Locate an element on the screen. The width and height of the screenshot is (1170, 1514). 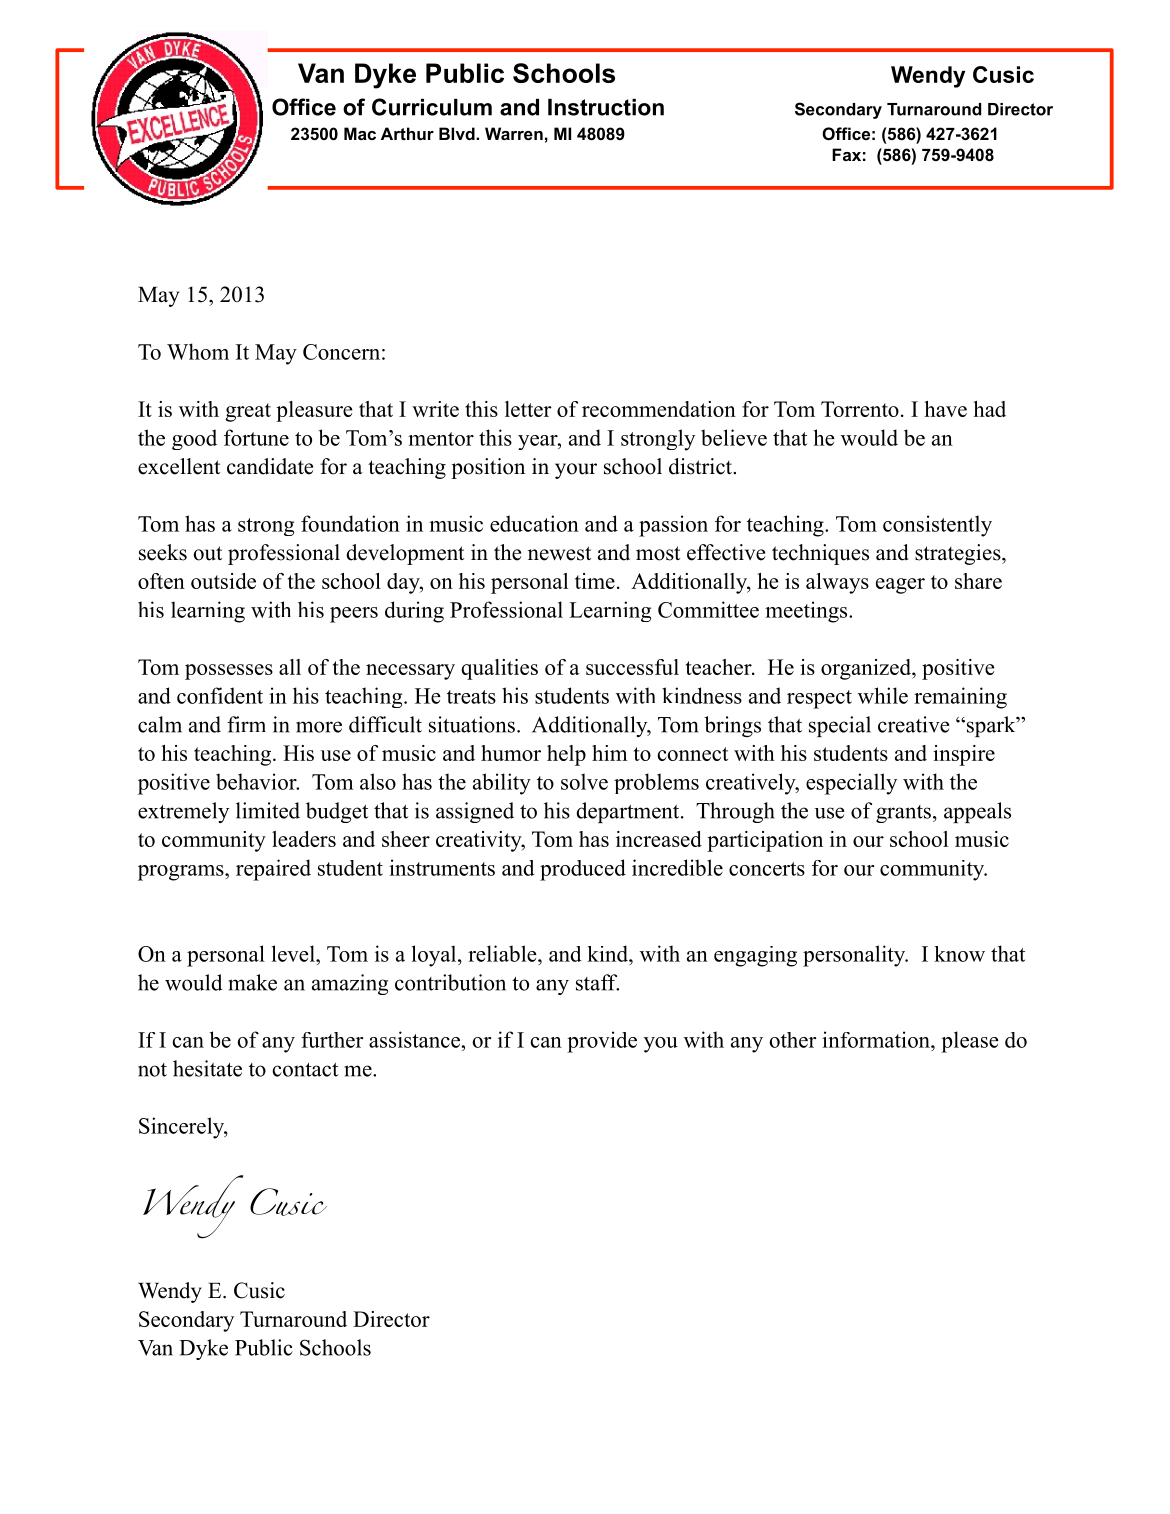
information is located at coordinates (877, 1039).
